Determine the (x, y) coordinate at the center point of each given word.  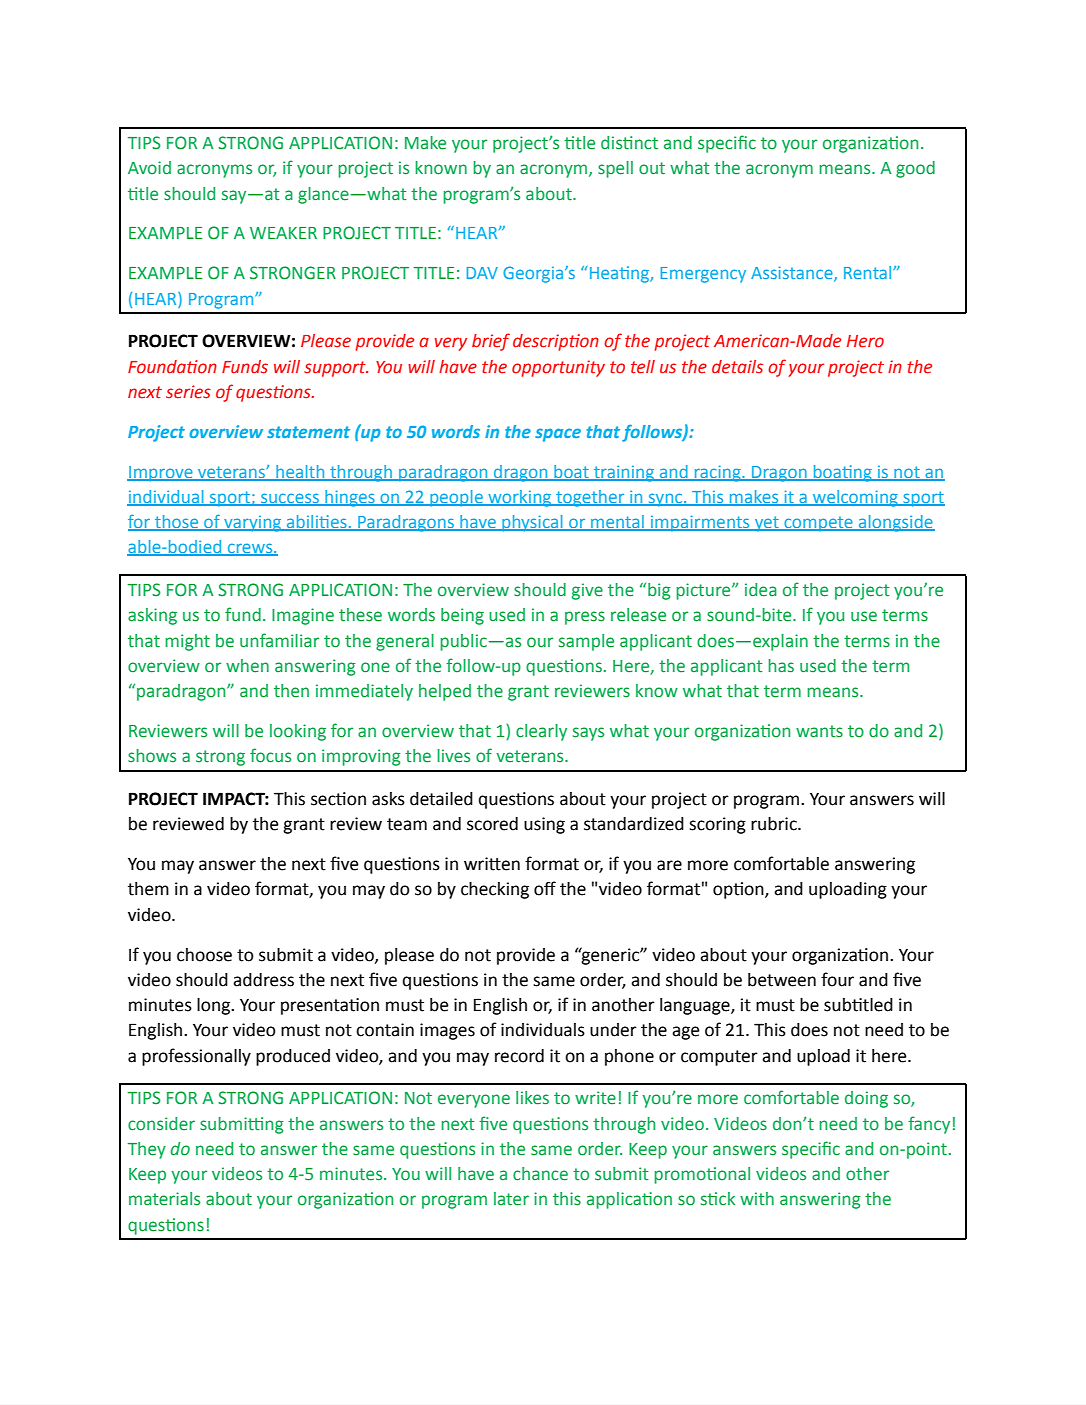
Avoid (149, 168)
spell (615, 169)
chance (540, 1174)
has (781, 666)
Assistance (793, 274)
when (247, 666)
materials (164, 1199)
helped (445, 692)
